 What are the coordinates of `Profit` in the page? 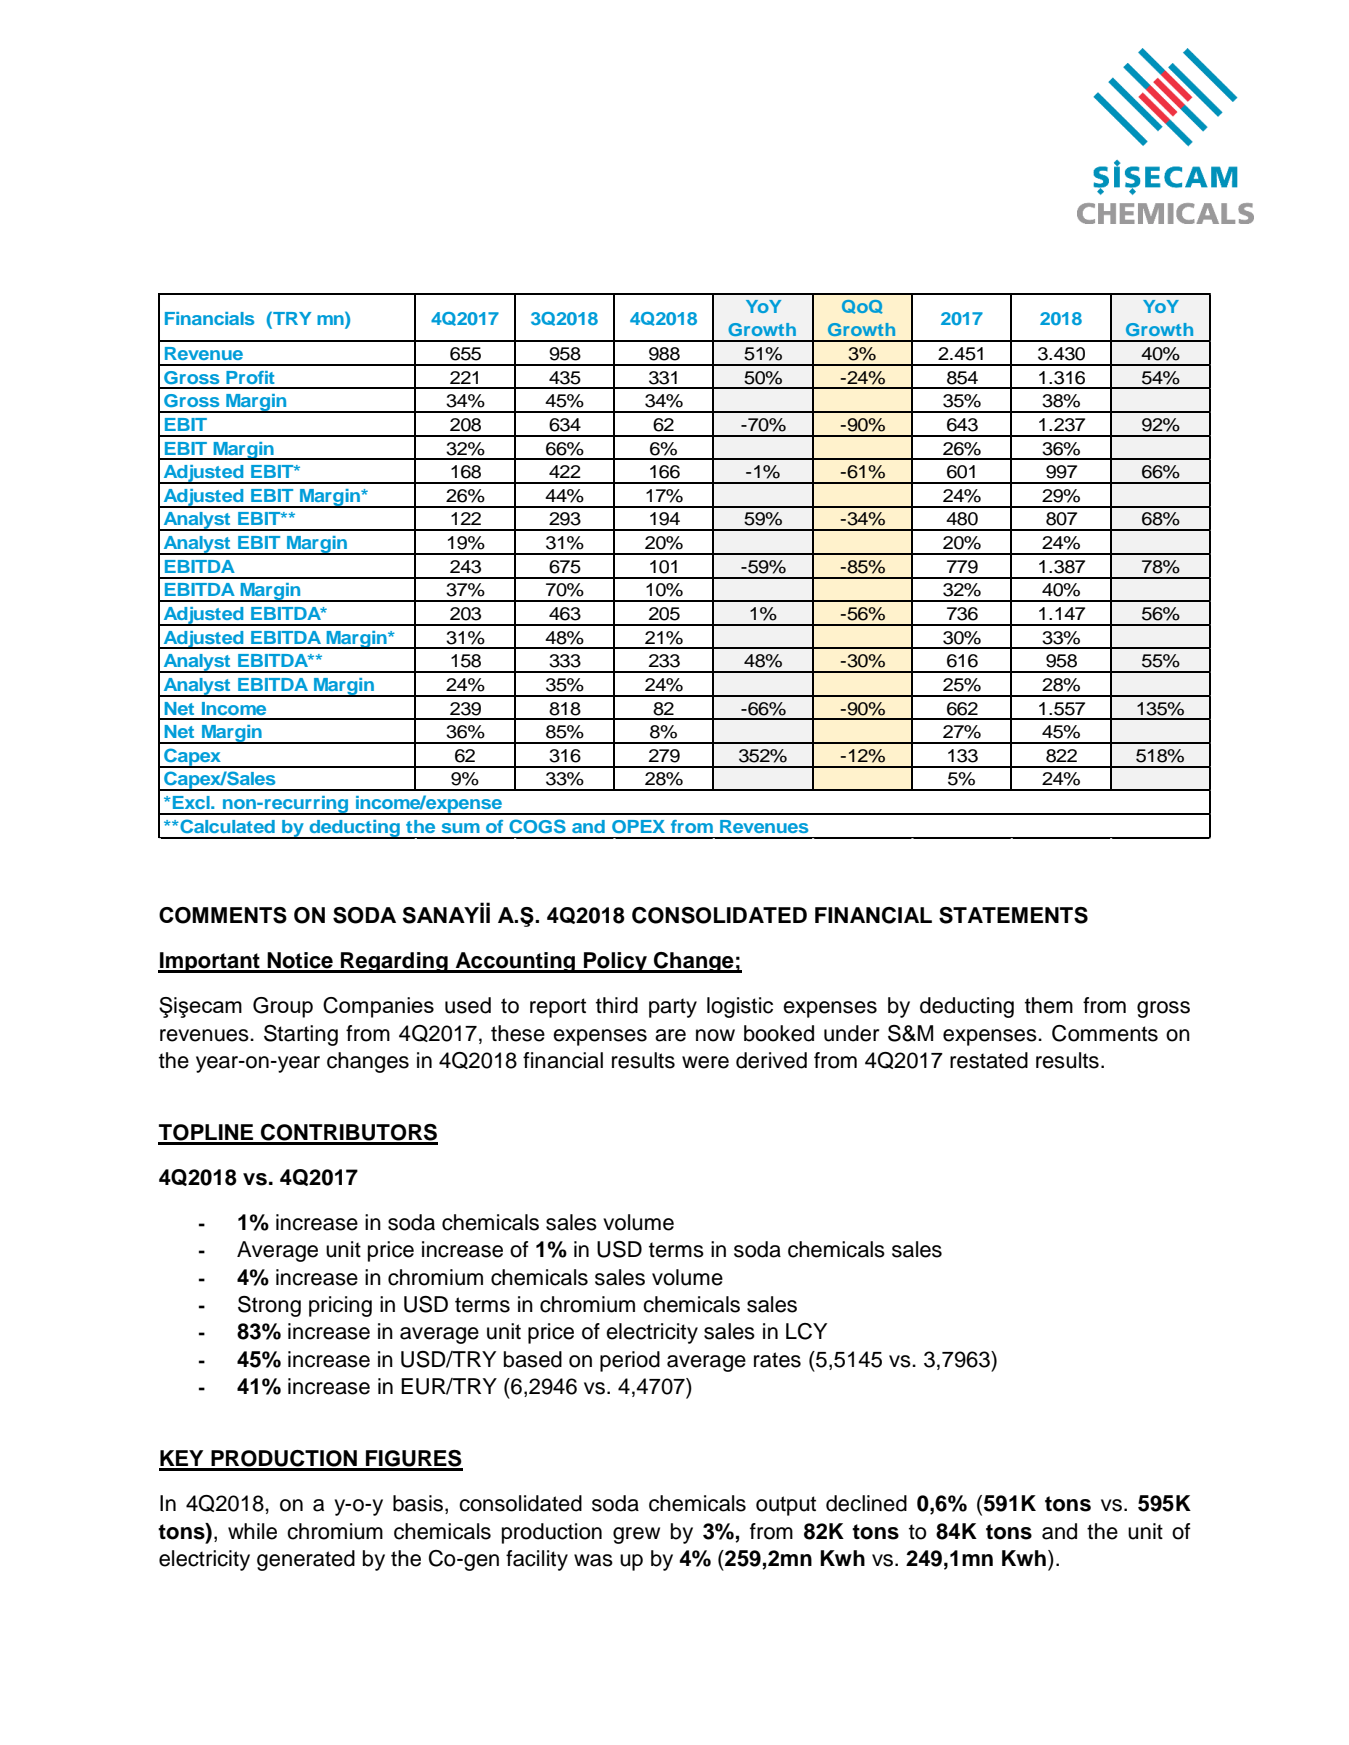 It's located at (250, 377).
